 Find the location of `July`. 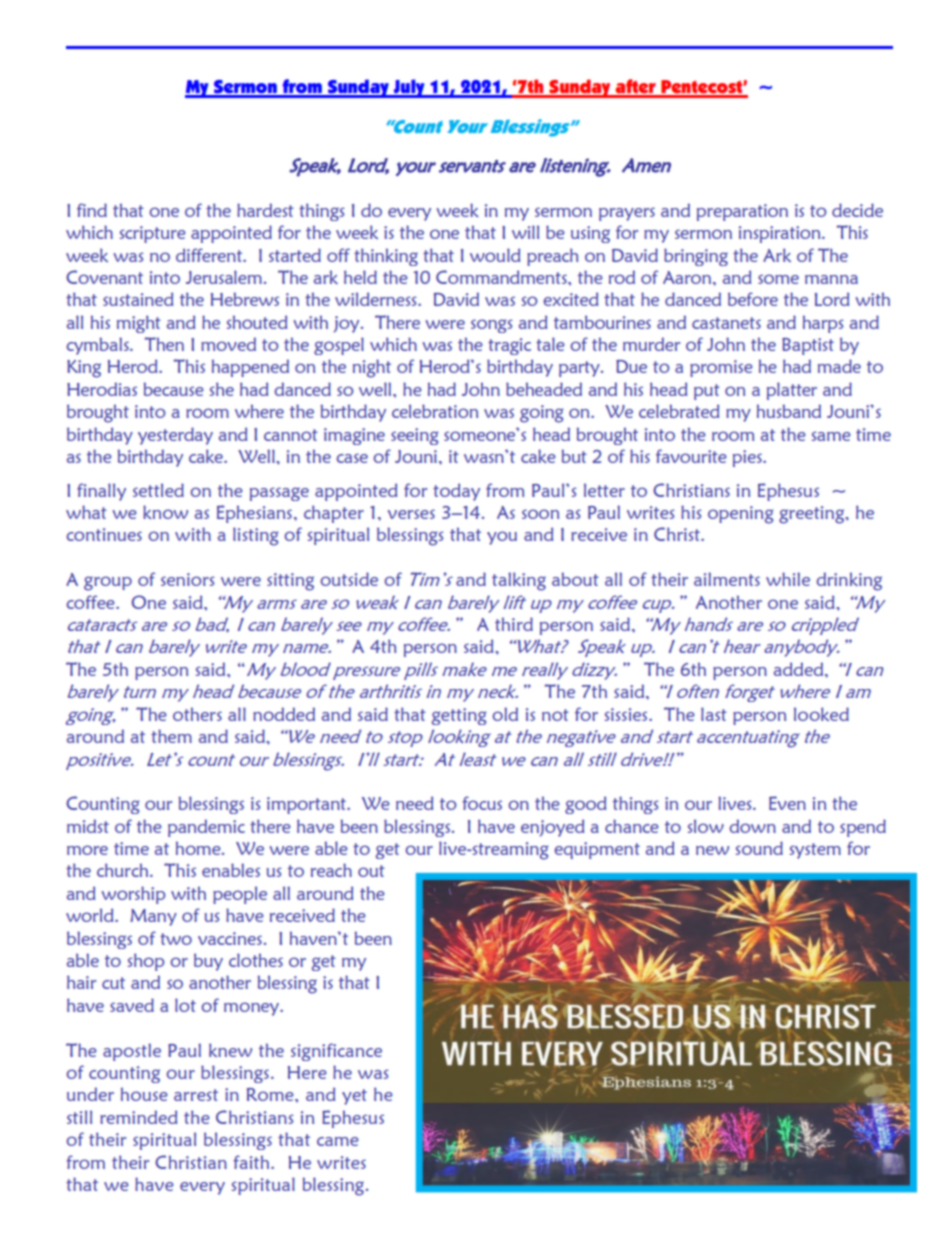

July is located at coordinates (409, 88).
